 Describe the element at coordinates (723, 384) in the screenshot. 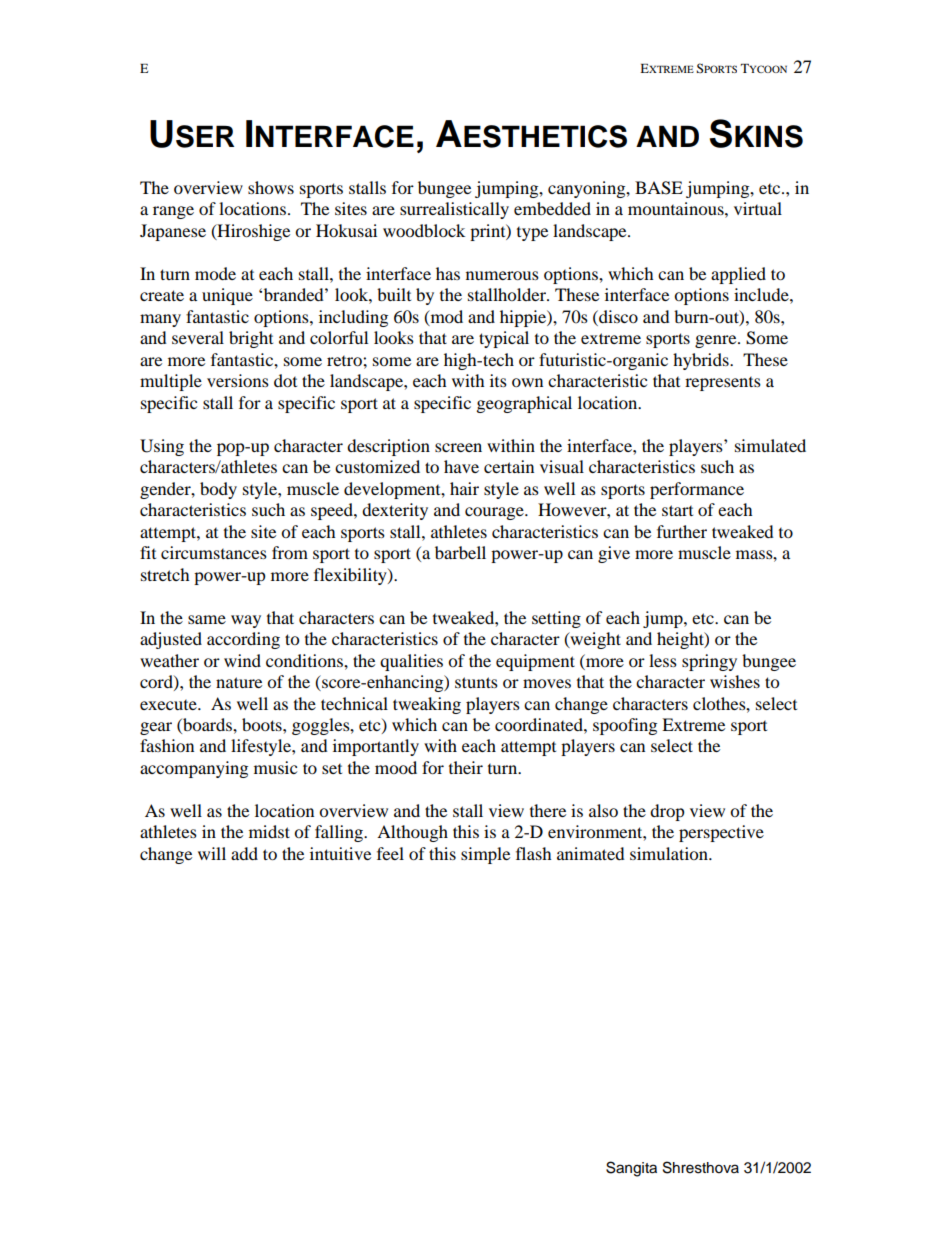

I see `represents` at that location.
